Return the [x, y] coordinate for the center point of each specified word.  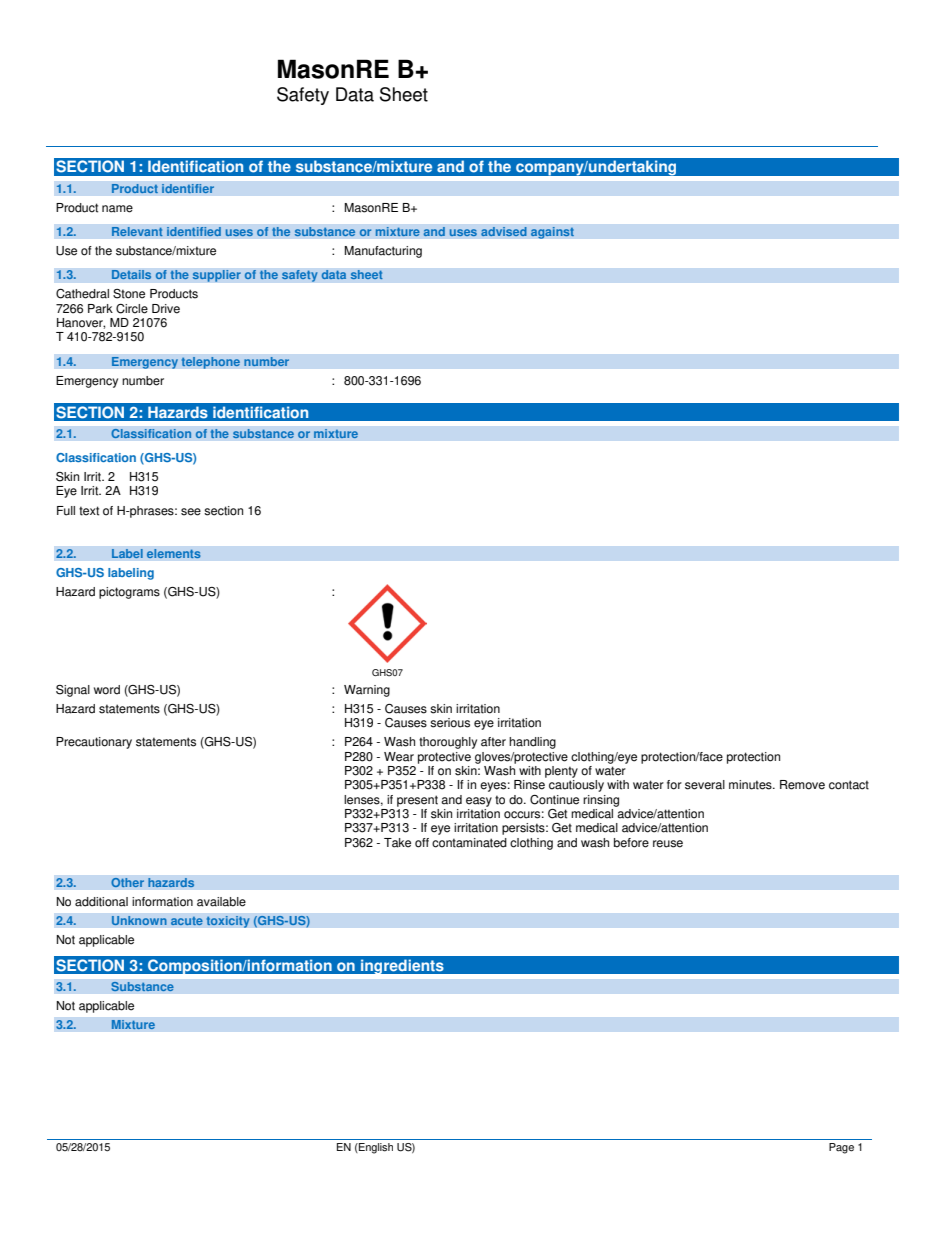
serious [450, 723]
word [107, 690]
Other [128, 882]
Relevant [137, 232]
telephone [210, 363]
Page [841, 1148]
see [191, 512]
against [552, 233]
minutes [751, 785]
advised [504, 232]
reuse [668, 844]
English [375, 1148]
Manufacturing [383, 252]
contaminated [469, 843]
